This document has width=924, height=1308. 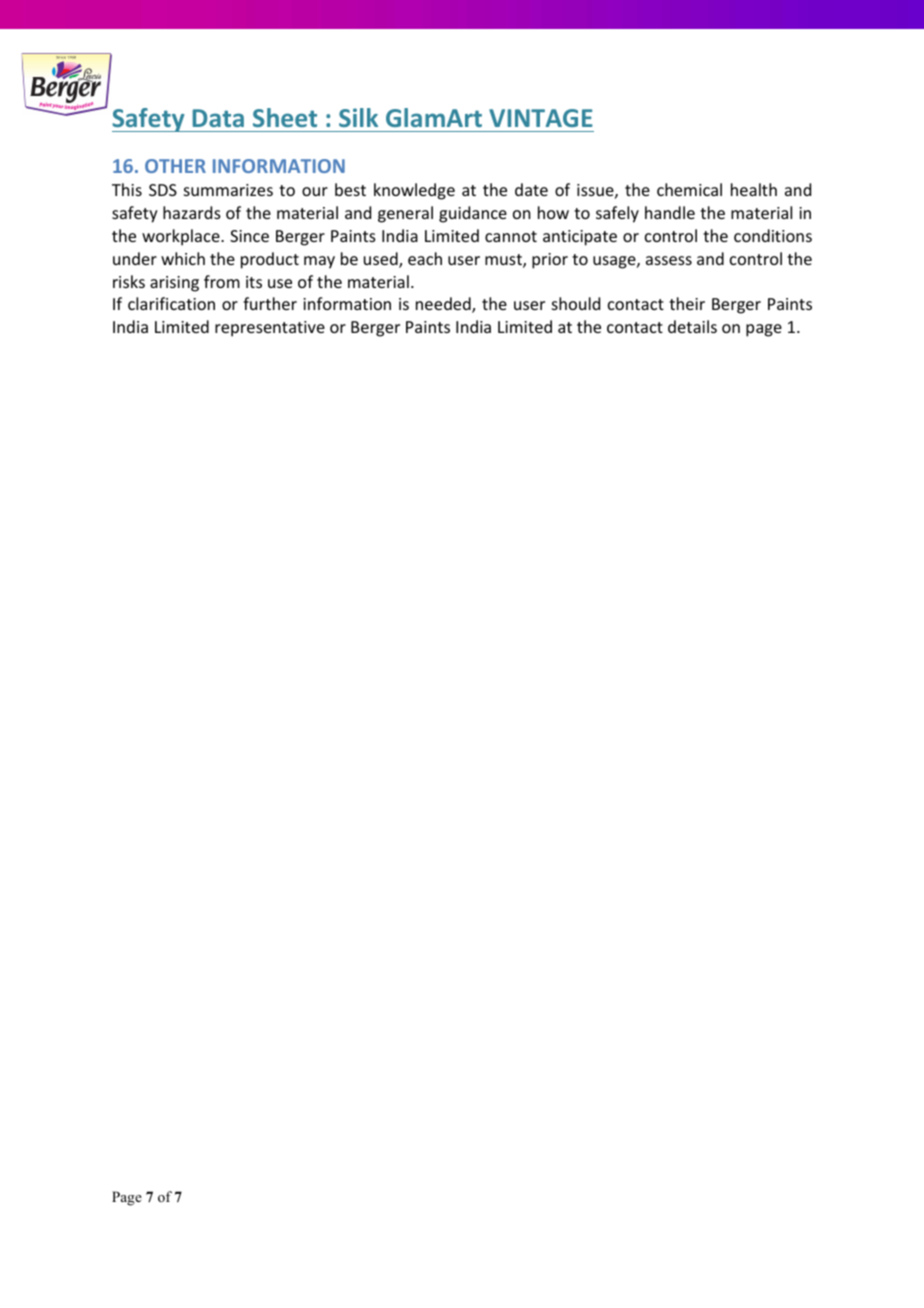 What do you see at coordinates (670, 212) in the document?
I see `handle` at bounding box center [670, 212].
